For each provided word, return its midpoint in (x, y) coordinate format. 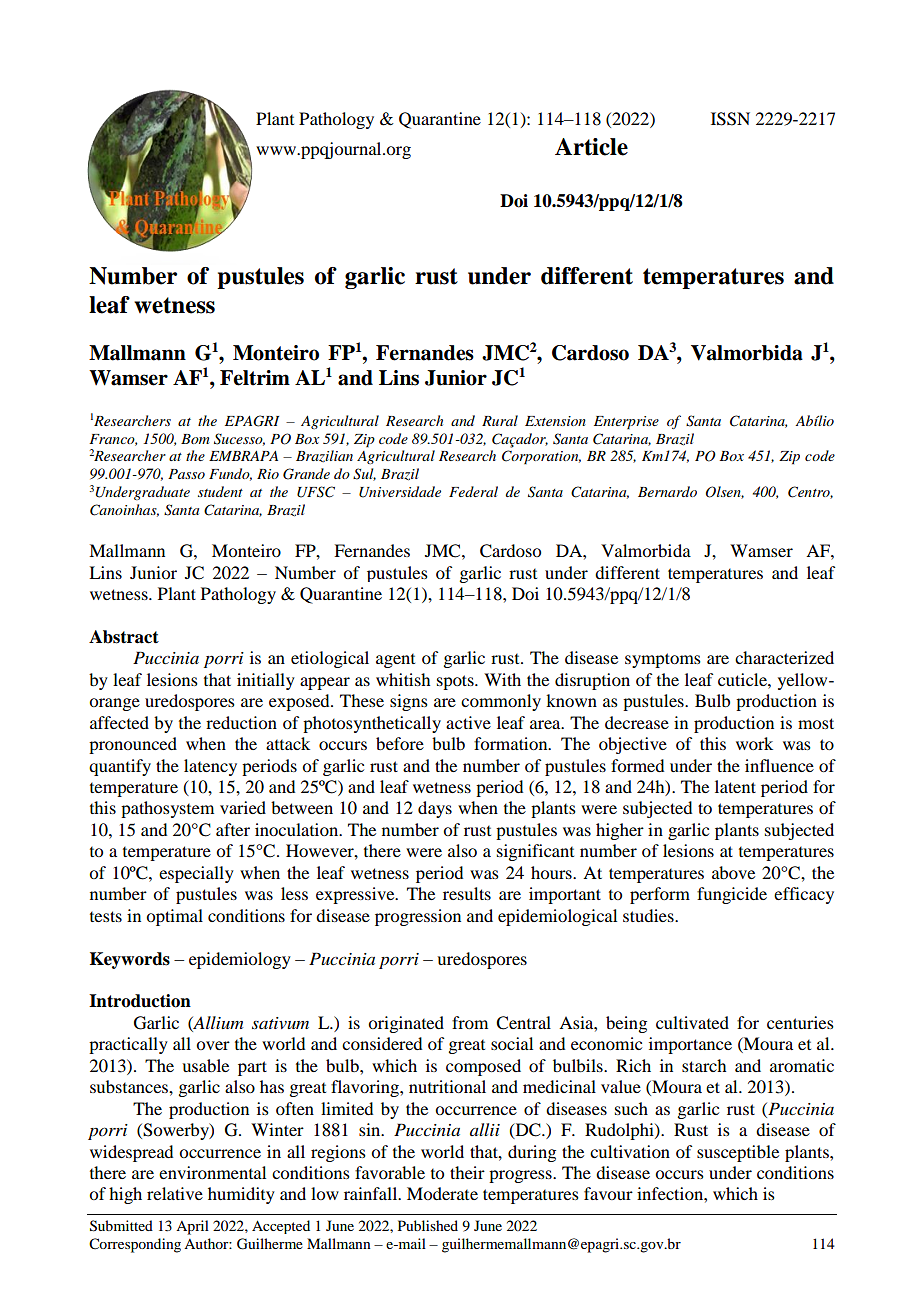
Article (591, 147)
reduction (241, 722)
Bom (195, 439)
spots (456, 682)
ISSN (730, 119)
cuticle (743, 679)
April (192, 1227)
